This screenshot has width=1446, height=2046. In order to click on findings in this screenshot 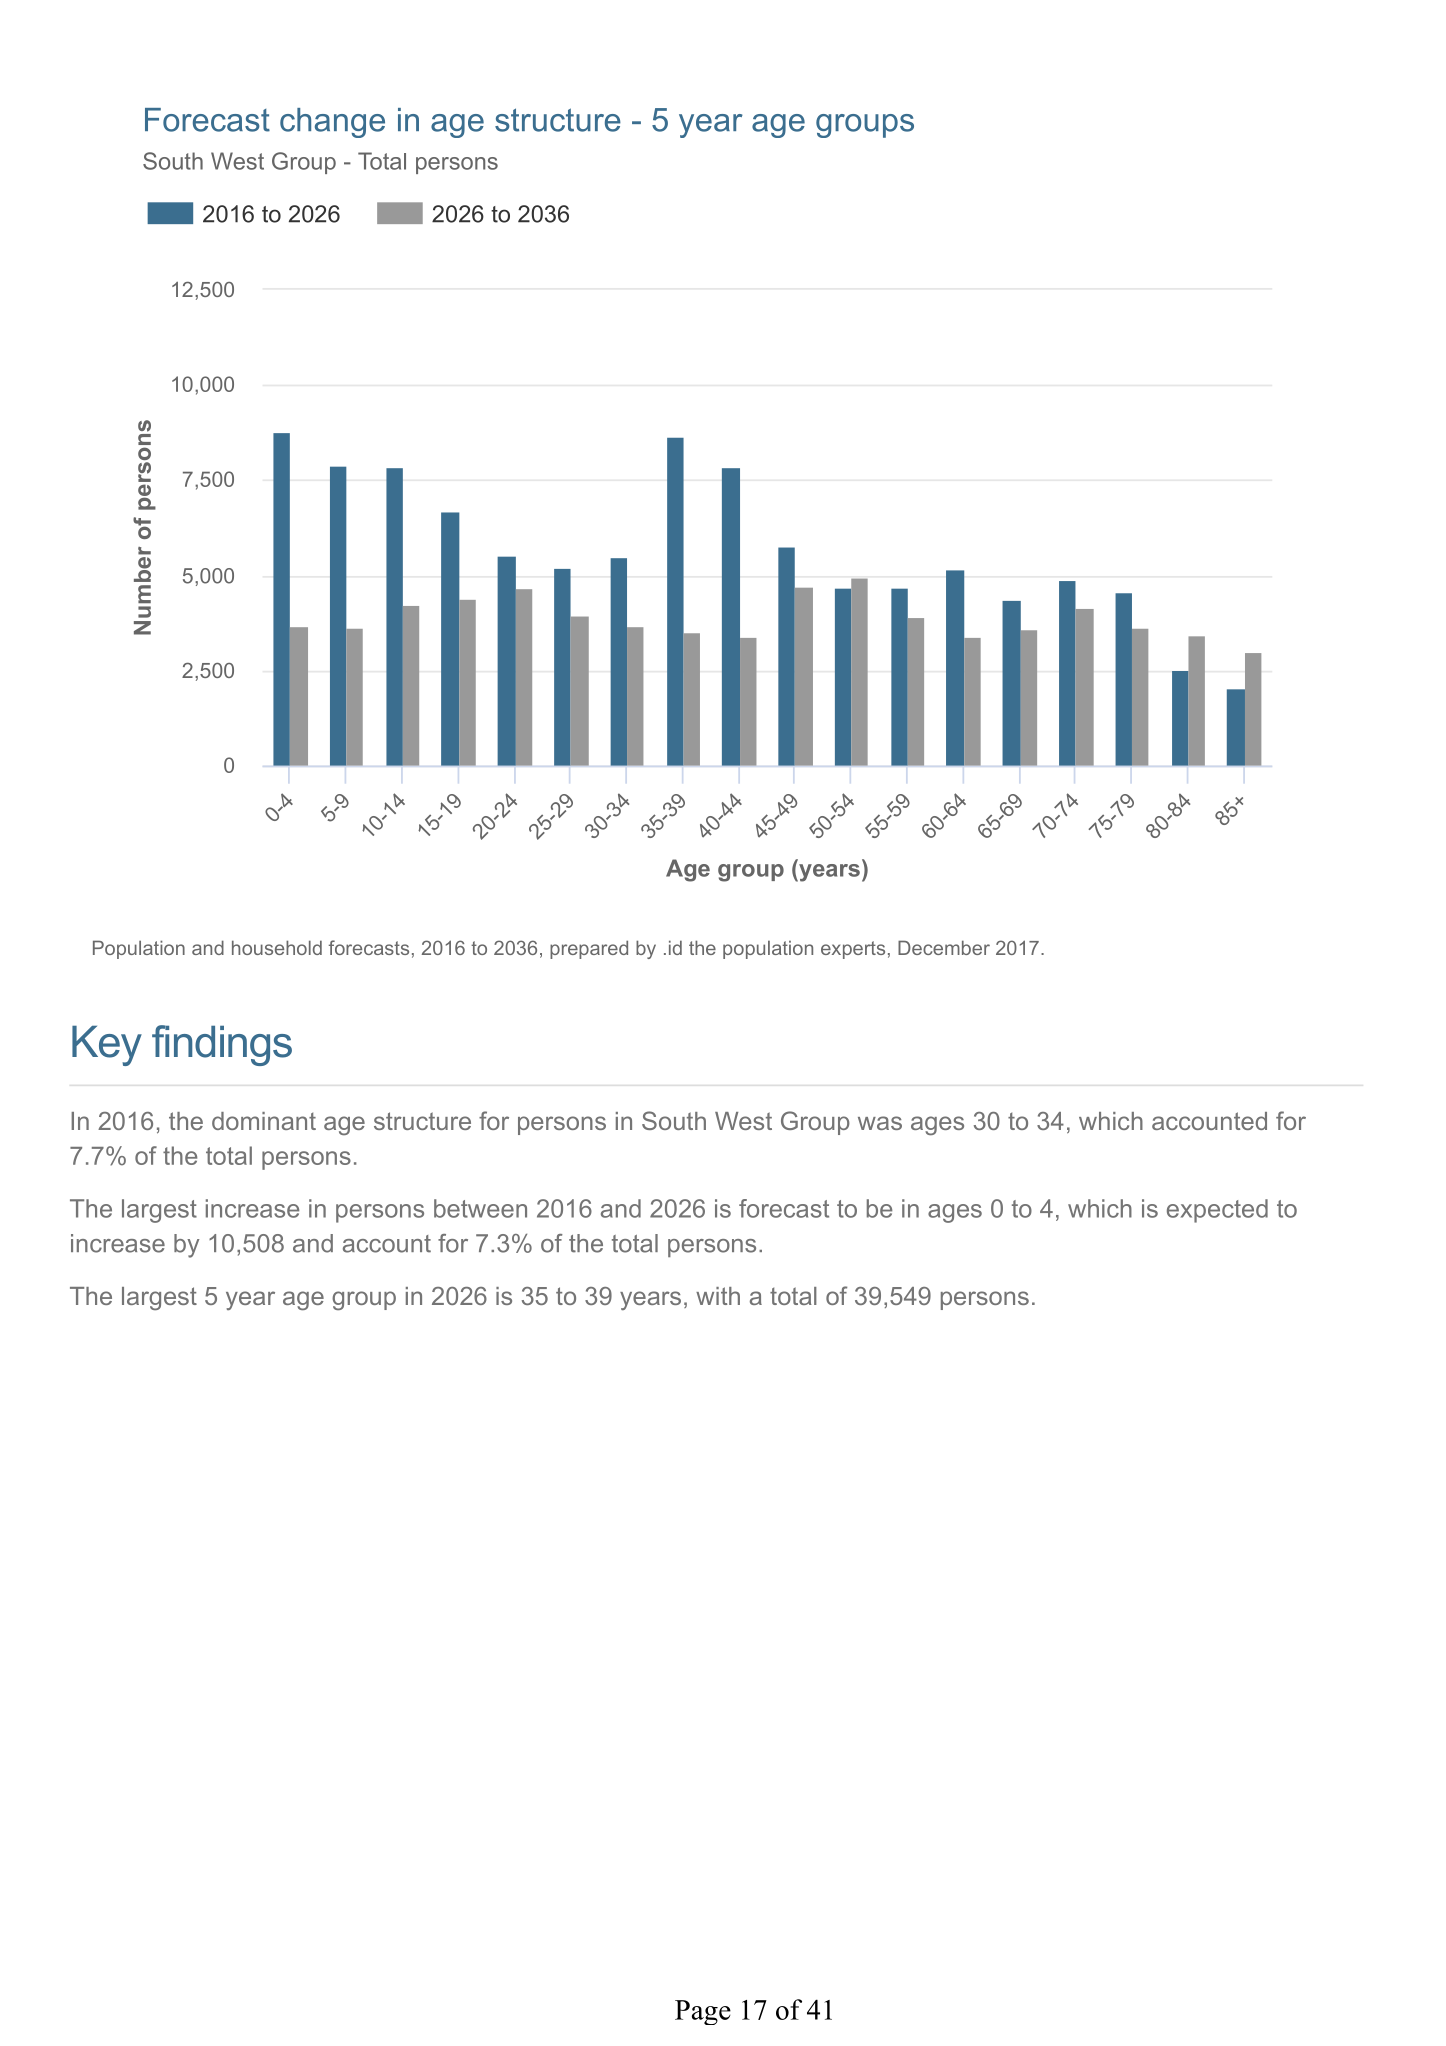, I will do `click(222, 1045)`.
